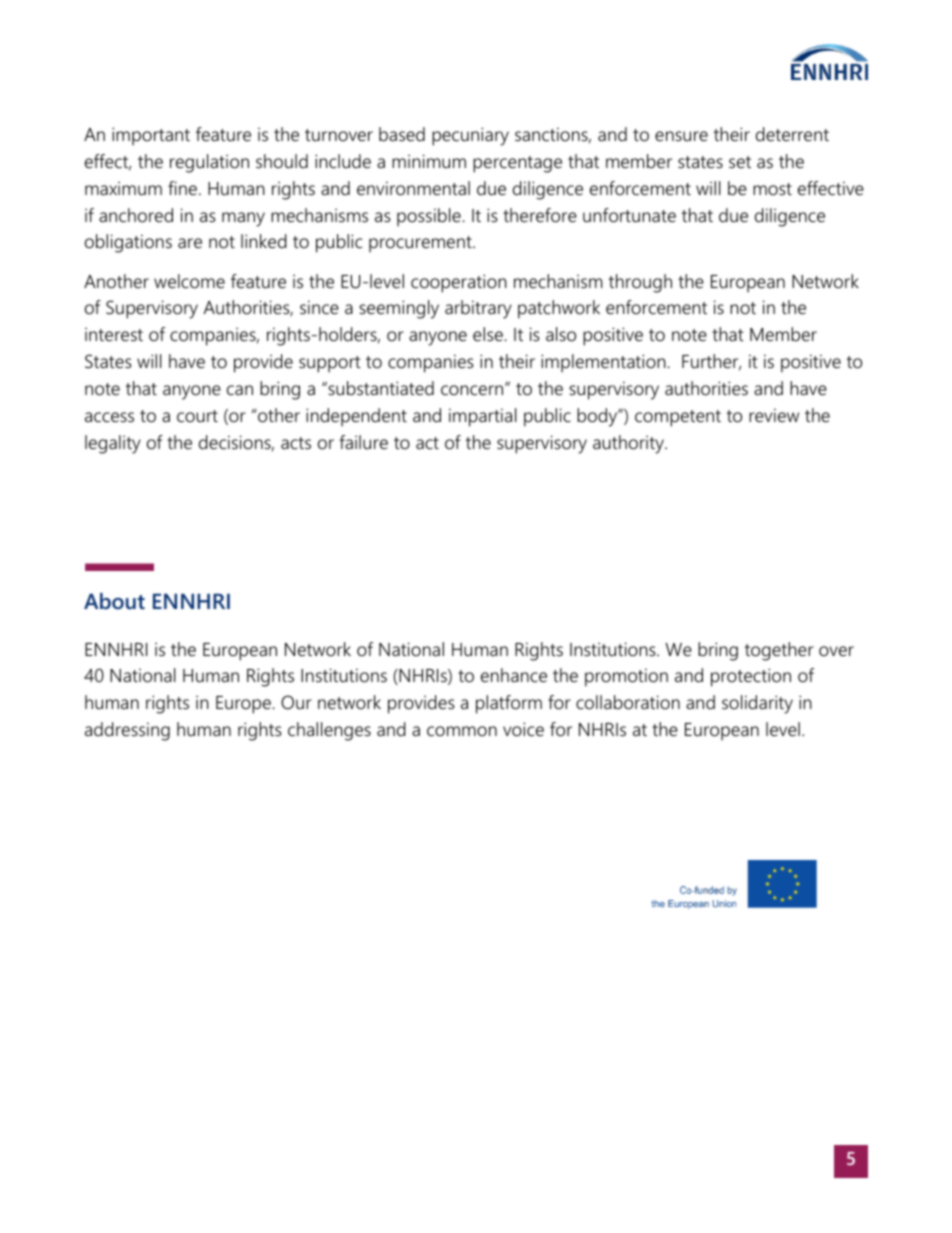 The height and width of the screenshot is (1233, 952). I want to click on solidarity, so click(757, 704).
